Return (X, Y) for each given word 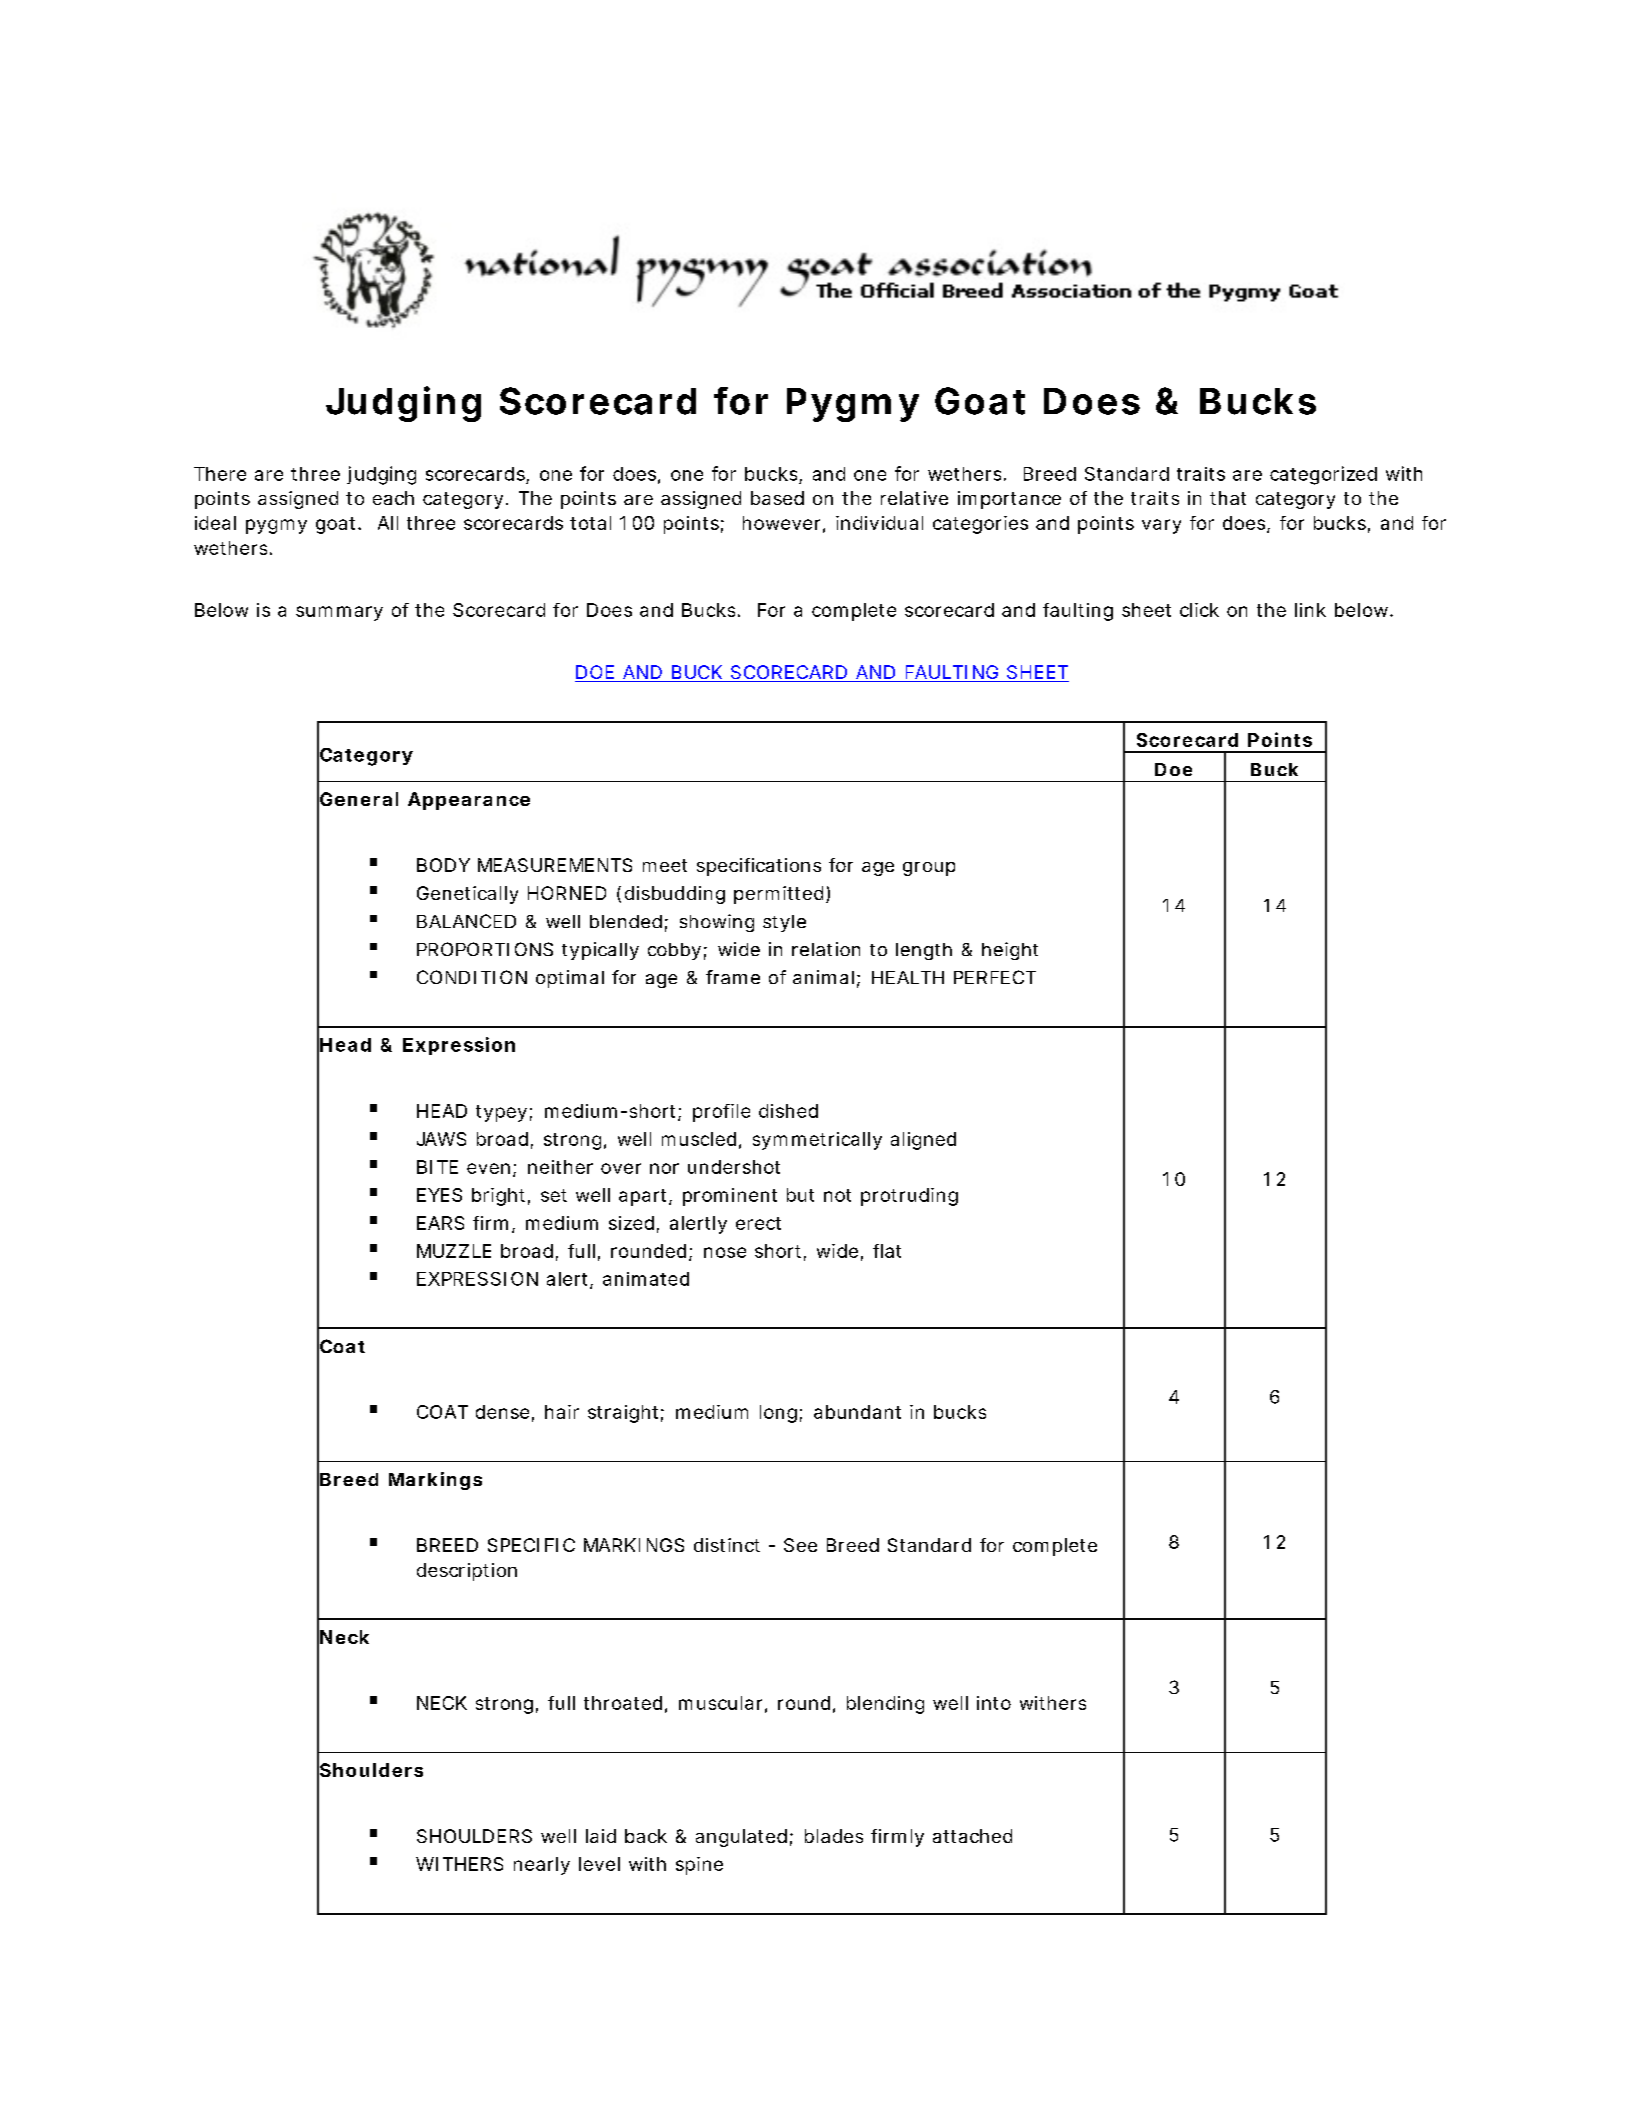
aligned (923, 1141)
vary (1161, 526)
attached (972, 1836)
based (777, 498)
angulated (741, 1838)
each (393, 498)
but (800, 1195)
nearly (542, 1866)
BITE (437, 1167)
